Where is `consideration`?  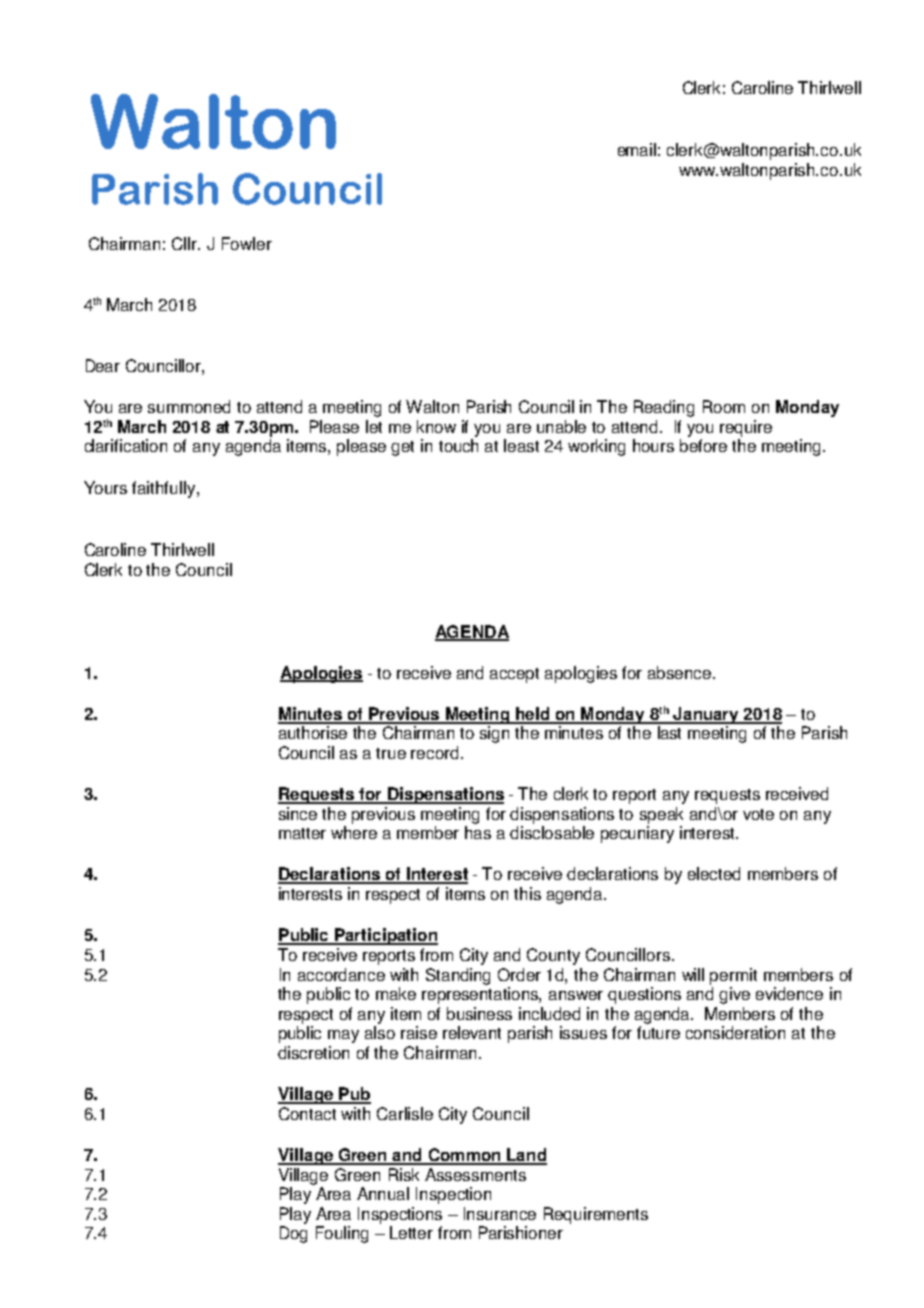
consideration is located at coordinates (735, 1032).
